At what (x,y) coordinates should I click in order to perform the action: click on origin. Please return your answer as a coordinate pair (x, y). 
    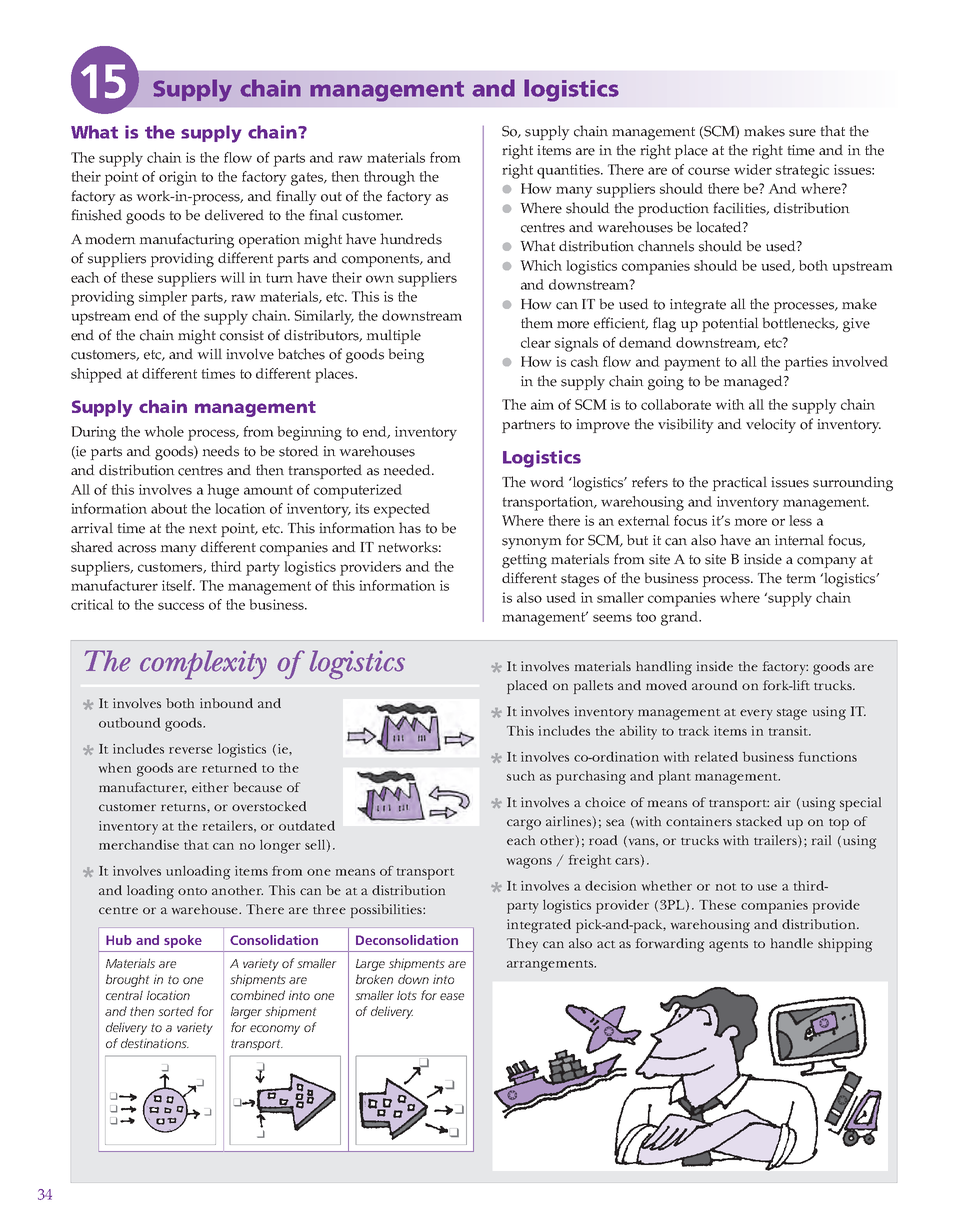
    Looking at the image, I should click on (178, 178).
